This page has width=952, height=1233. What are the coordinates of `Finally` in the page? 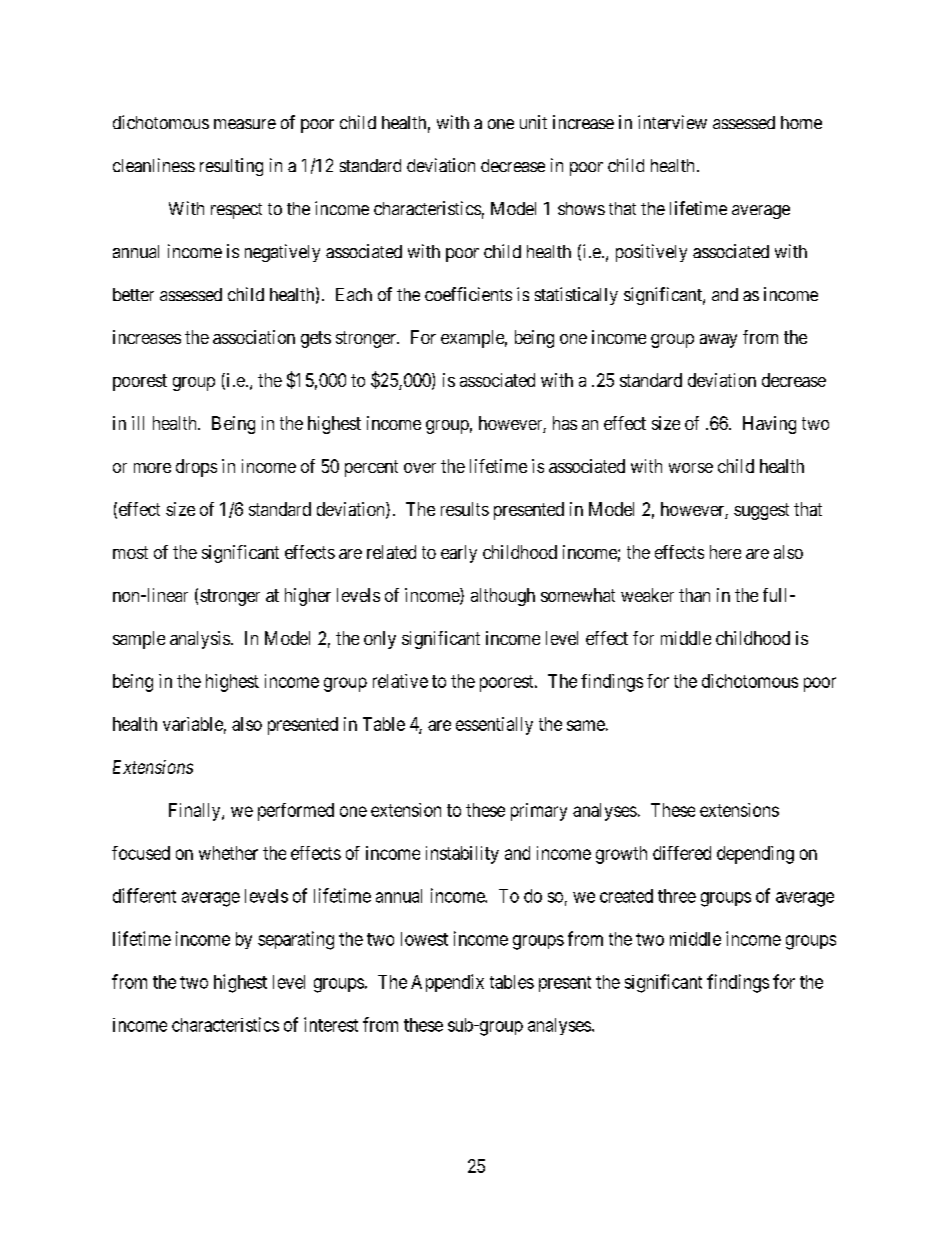 It's located at (196, 812).
